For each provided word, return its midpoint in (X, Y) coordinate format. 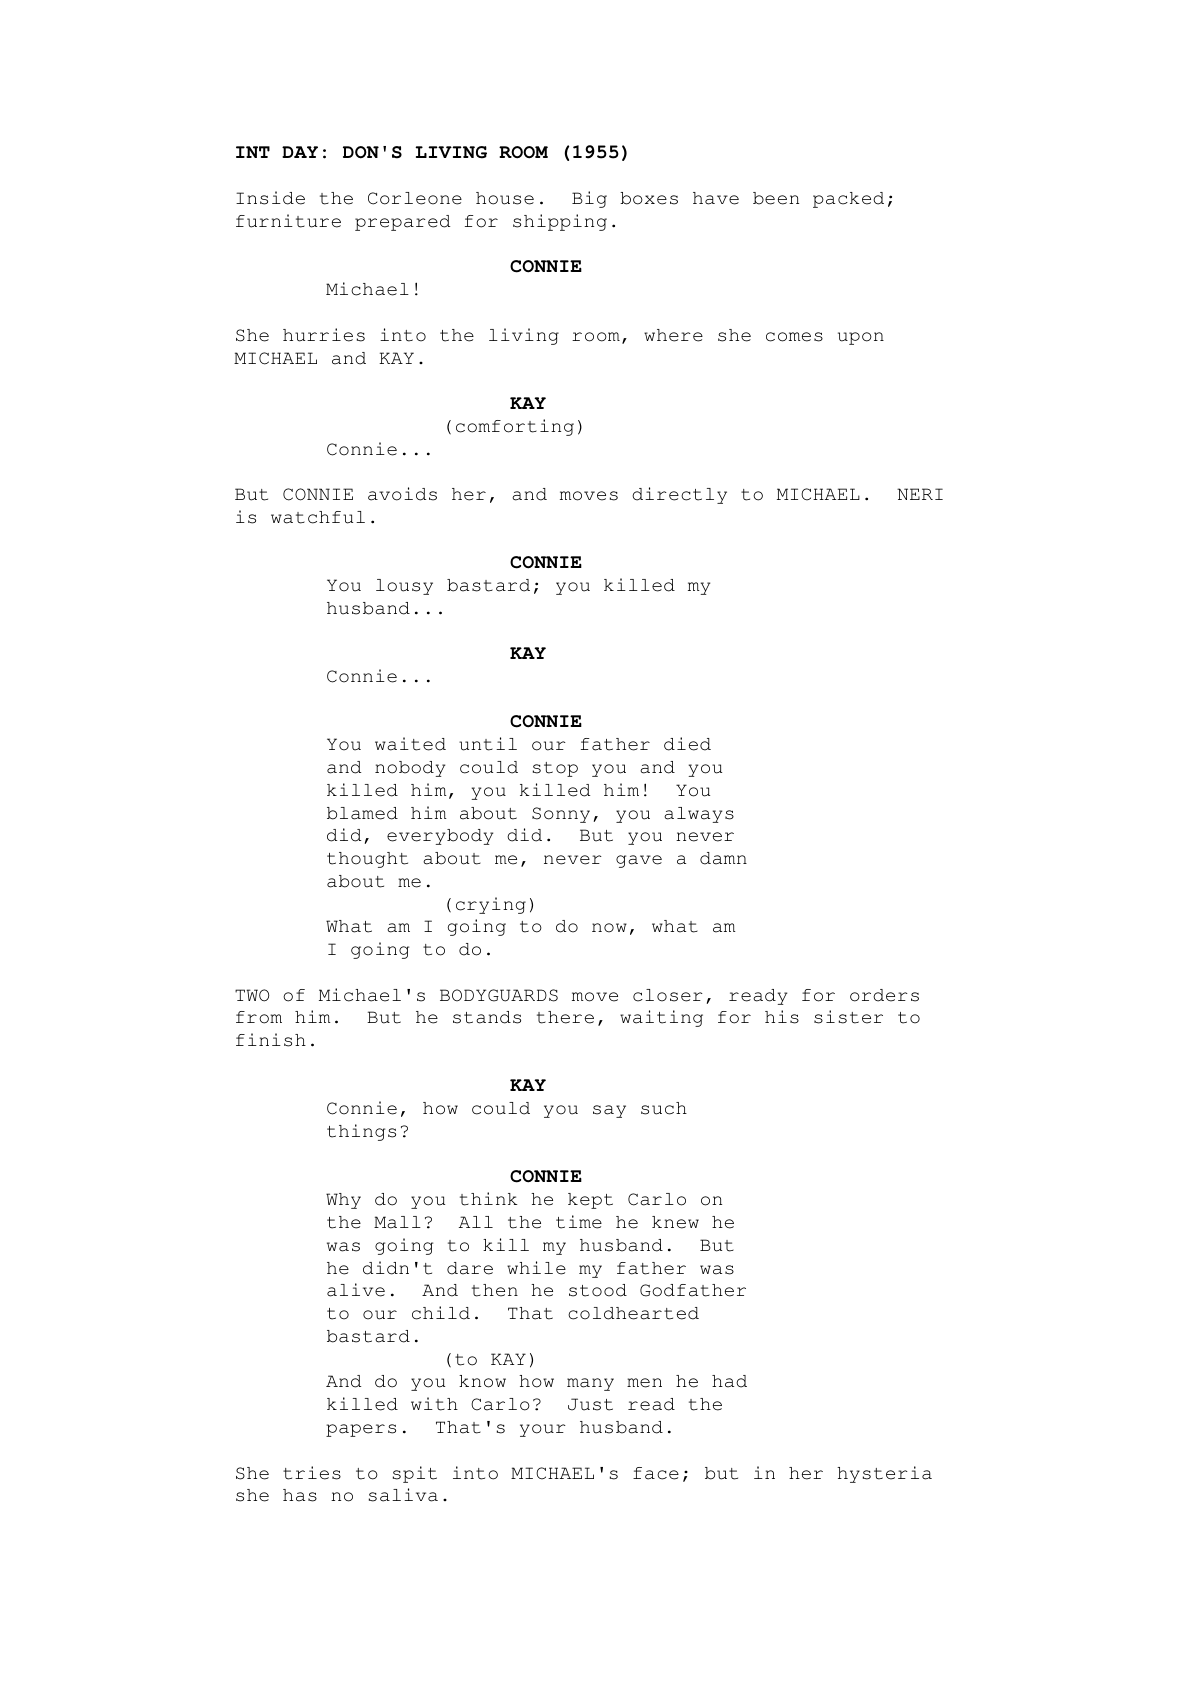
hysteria (884, 1474)
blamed (362, 813)
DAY (300, 152)
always (699, 815)
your (543, 1430)
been (776, 198)
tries (312, 1473)
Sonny (561, 815)
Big (589, 199)
